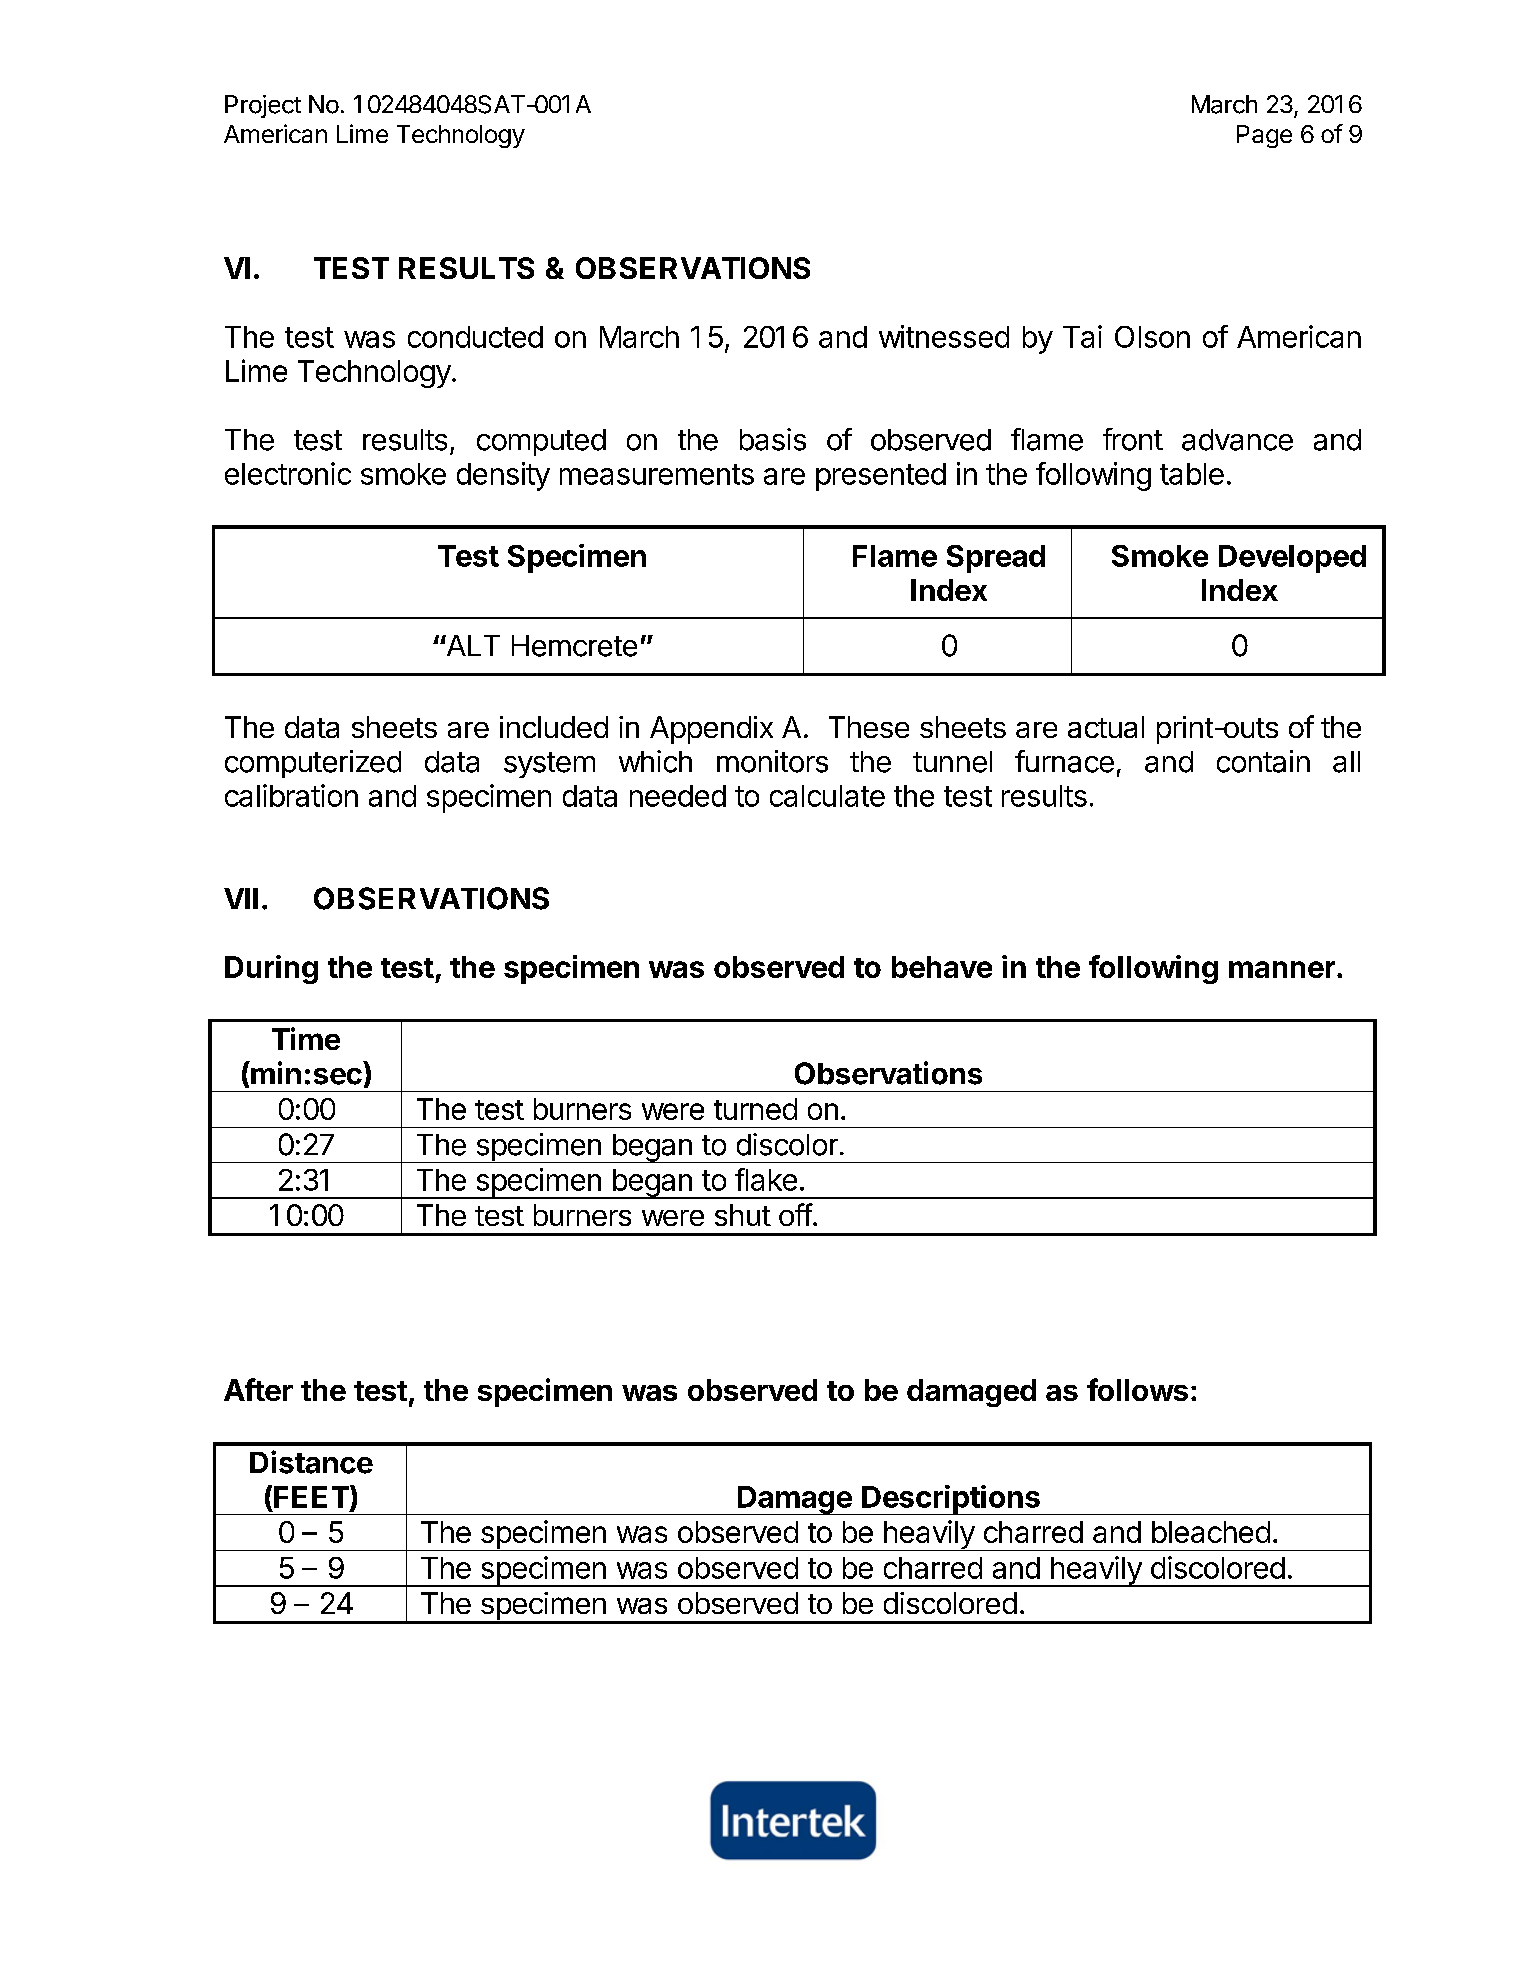 The width and height of the image is (1518, 1965). I want to click on Page, so click(1264, 136).
